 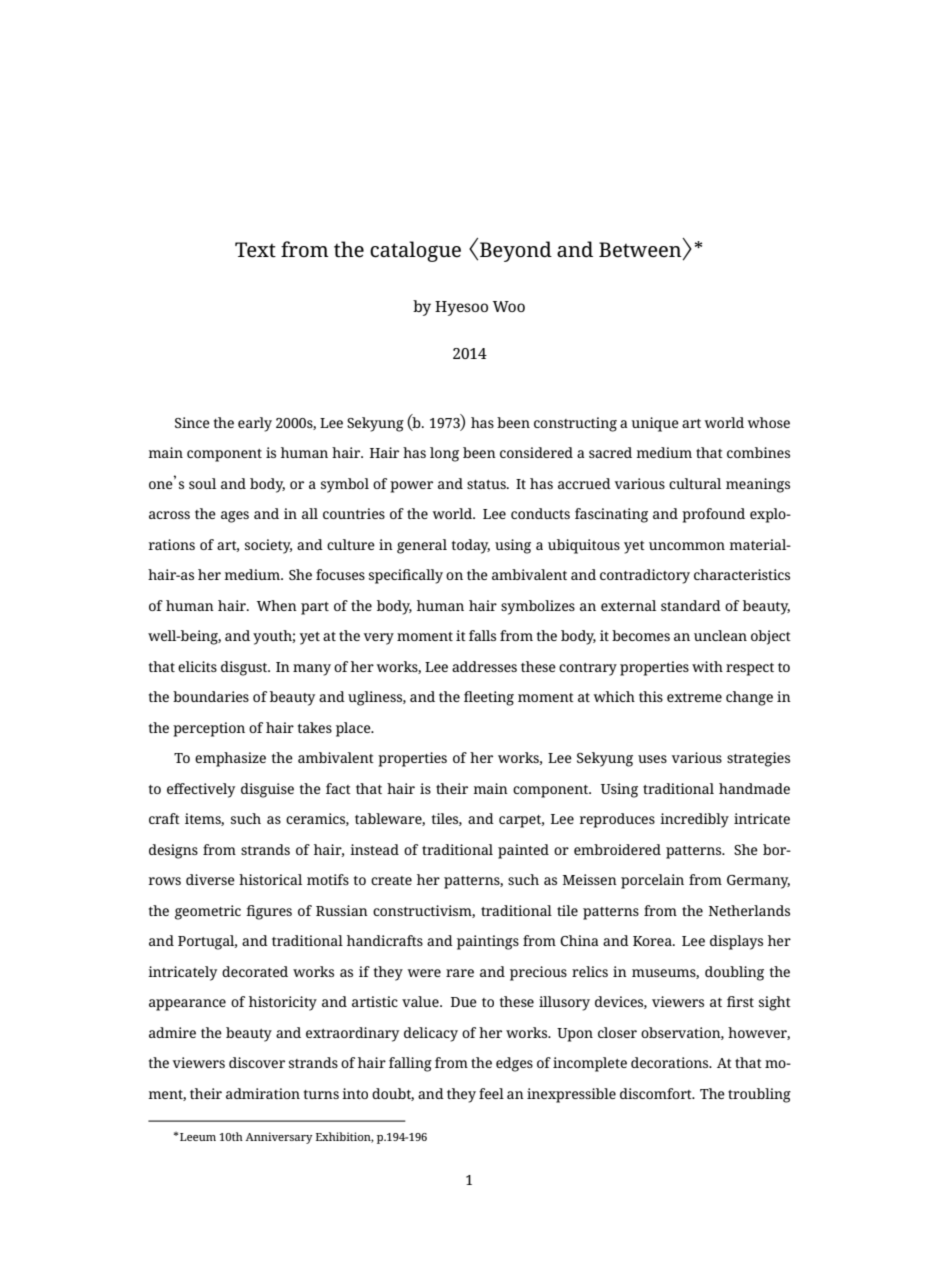 I want to click on feel, so click(x=491, y=1093).
